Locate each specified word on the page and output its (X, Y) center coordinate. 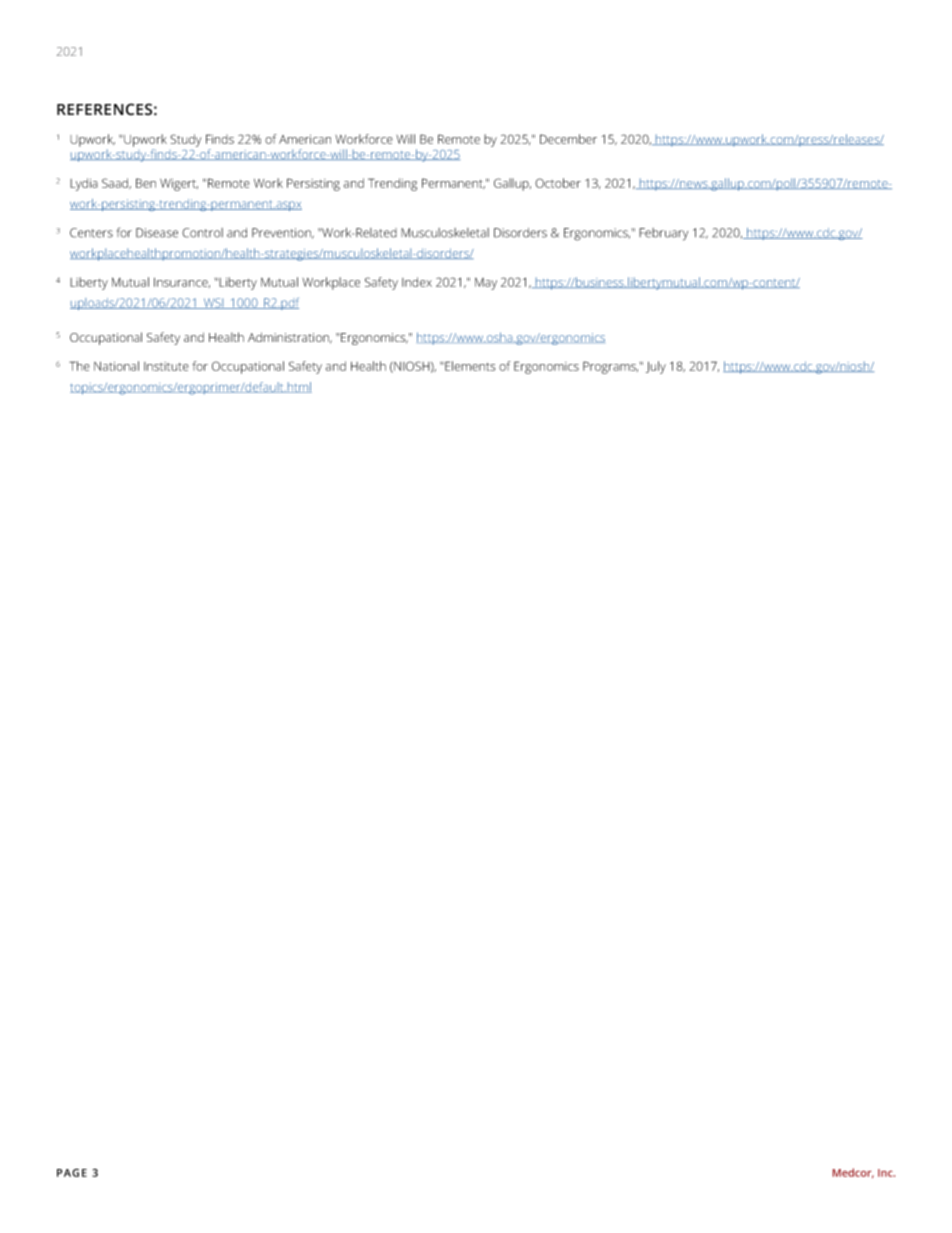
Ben (146, 183)
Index (417, 282)
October (558, 183)
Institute (166, 366)
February (663, 234)
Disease (157, 233)
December (568, 139)
